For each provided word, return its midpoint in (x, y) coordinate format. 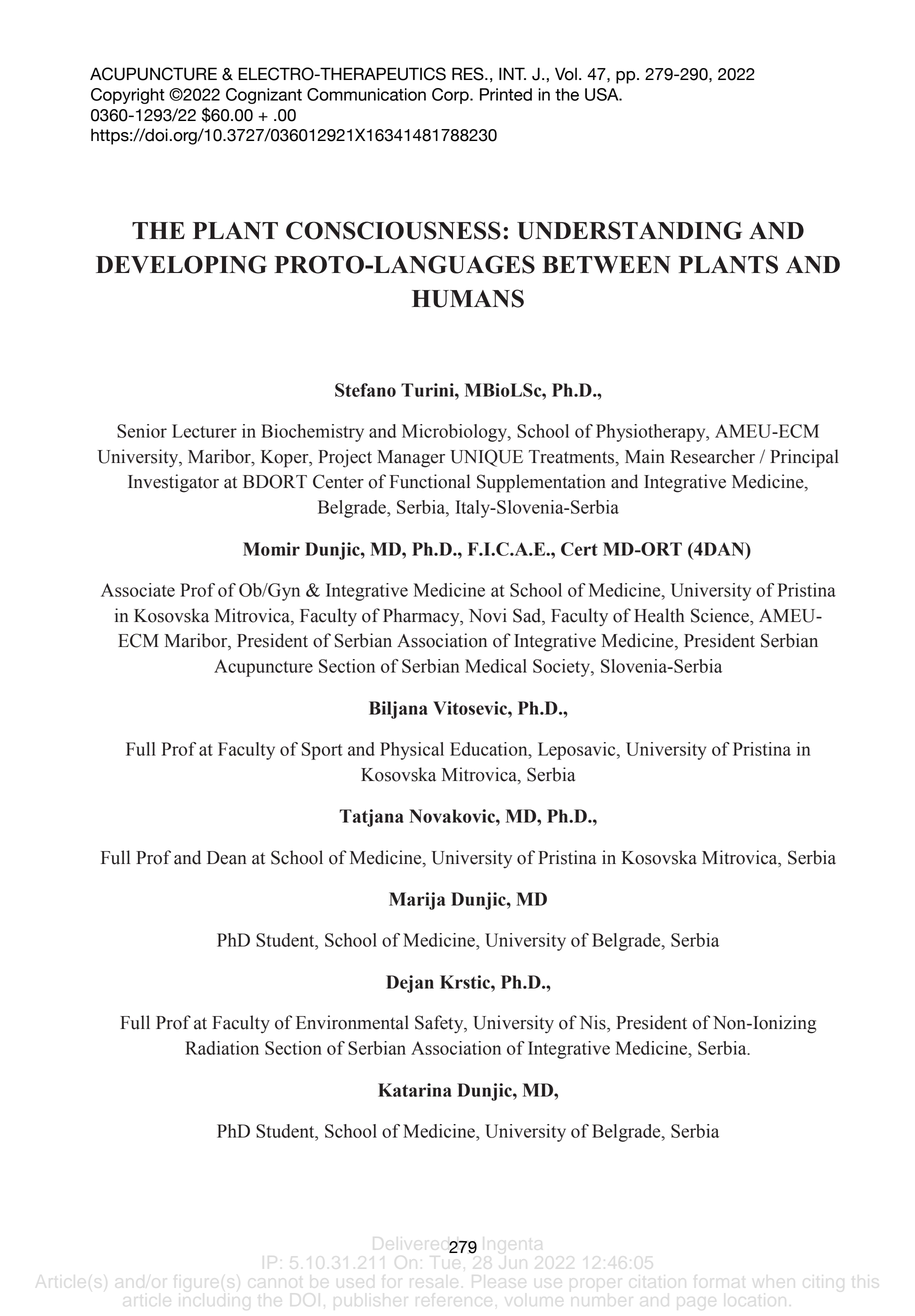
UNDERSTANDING (629, 230)
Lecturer (204, 431)
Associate (138, 590)
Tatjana (371, 818)
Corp (451, 96)
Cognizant (264, 96)
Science (721, 615)
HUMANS (468, 298)
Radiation (222, 1048)
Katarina (415, 1090)
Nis (593, 1023)
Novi (488, 615)
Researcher (712, 456)
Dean (226, 858)
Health (659, 615)
